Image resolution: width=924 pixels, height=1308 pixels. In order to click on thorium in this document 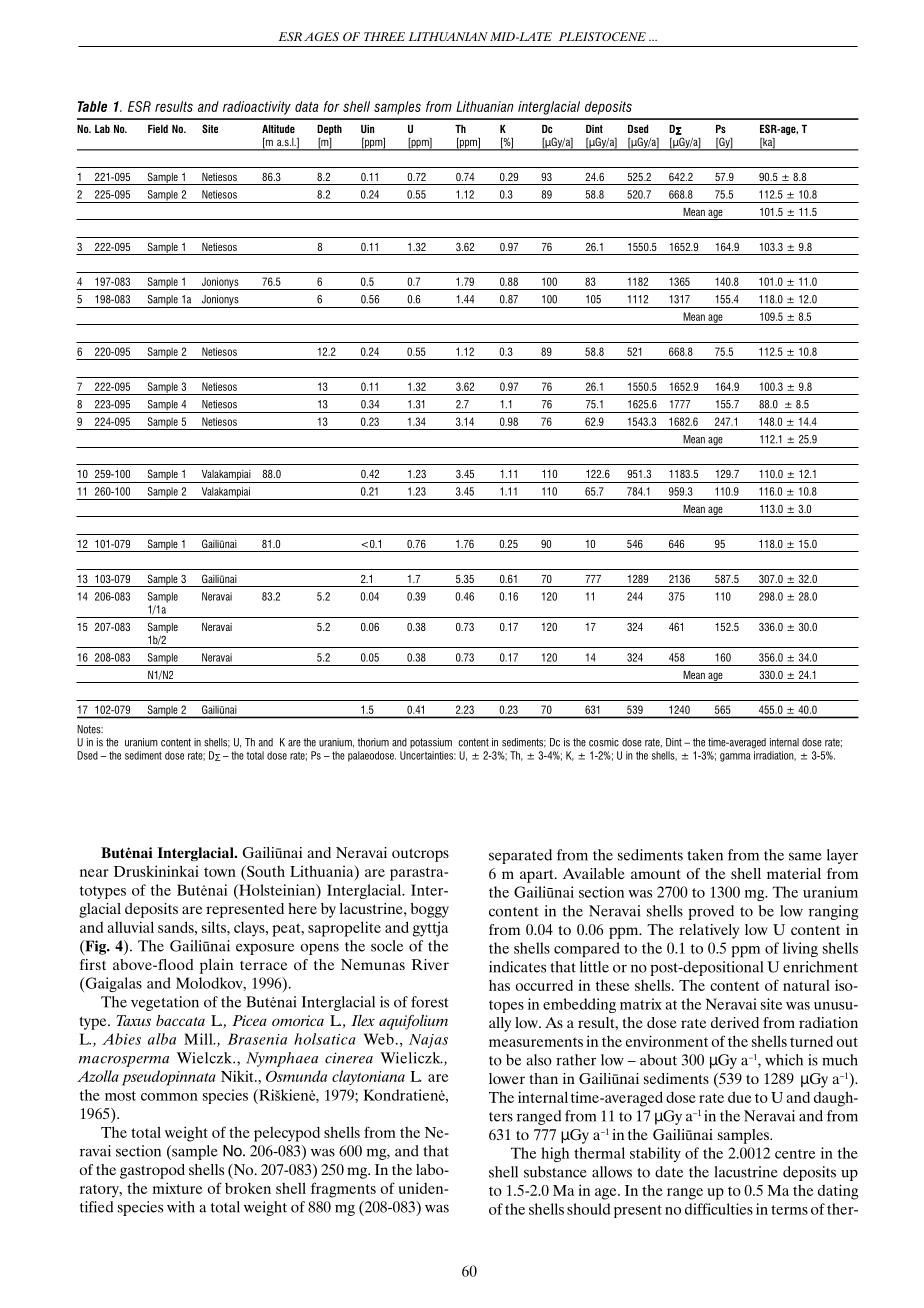, I will do `click(373, 742)`.
